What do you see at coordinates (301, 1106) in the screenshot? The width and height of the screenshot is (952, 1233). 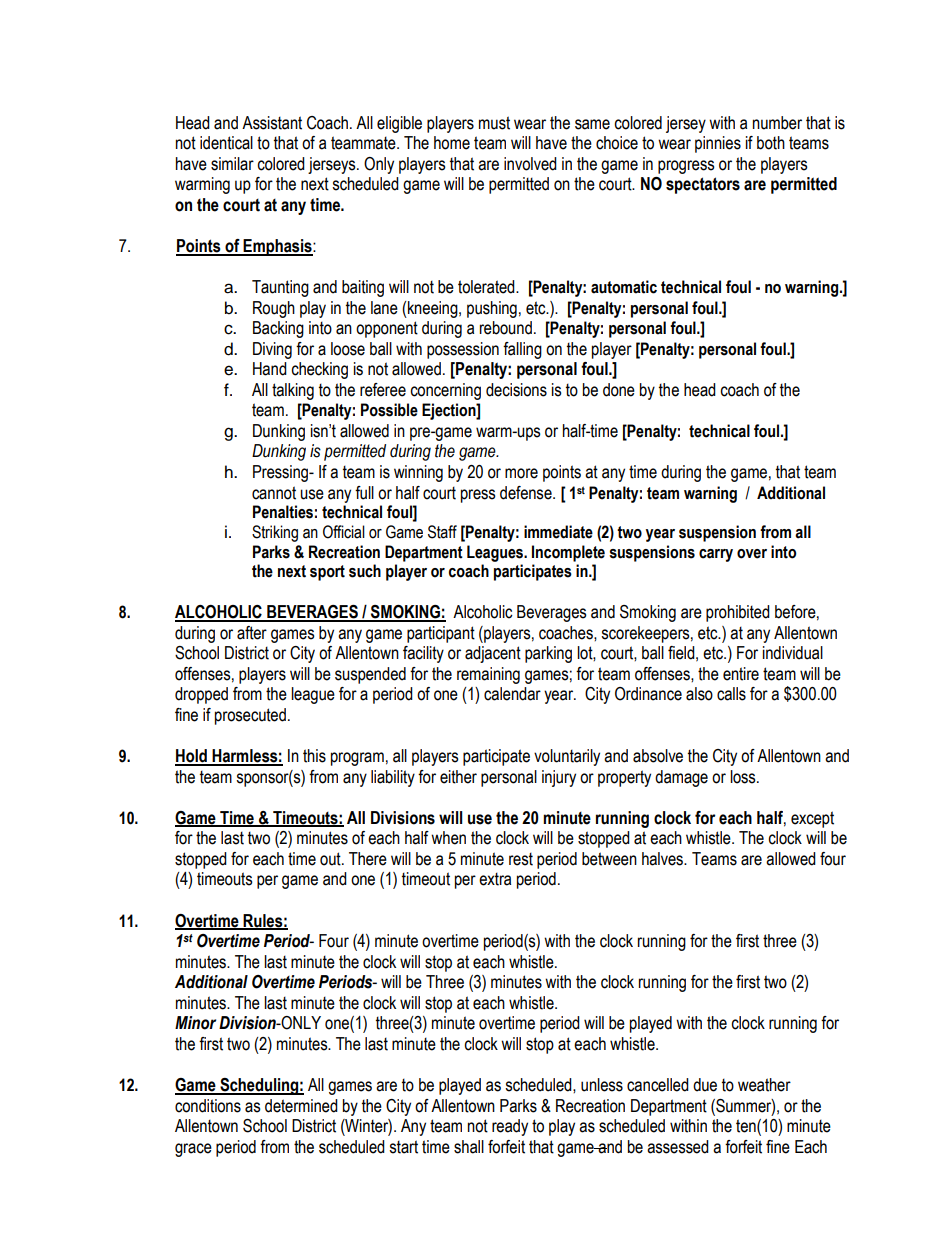 I see `determined` at bounding box center [301, 1106].
